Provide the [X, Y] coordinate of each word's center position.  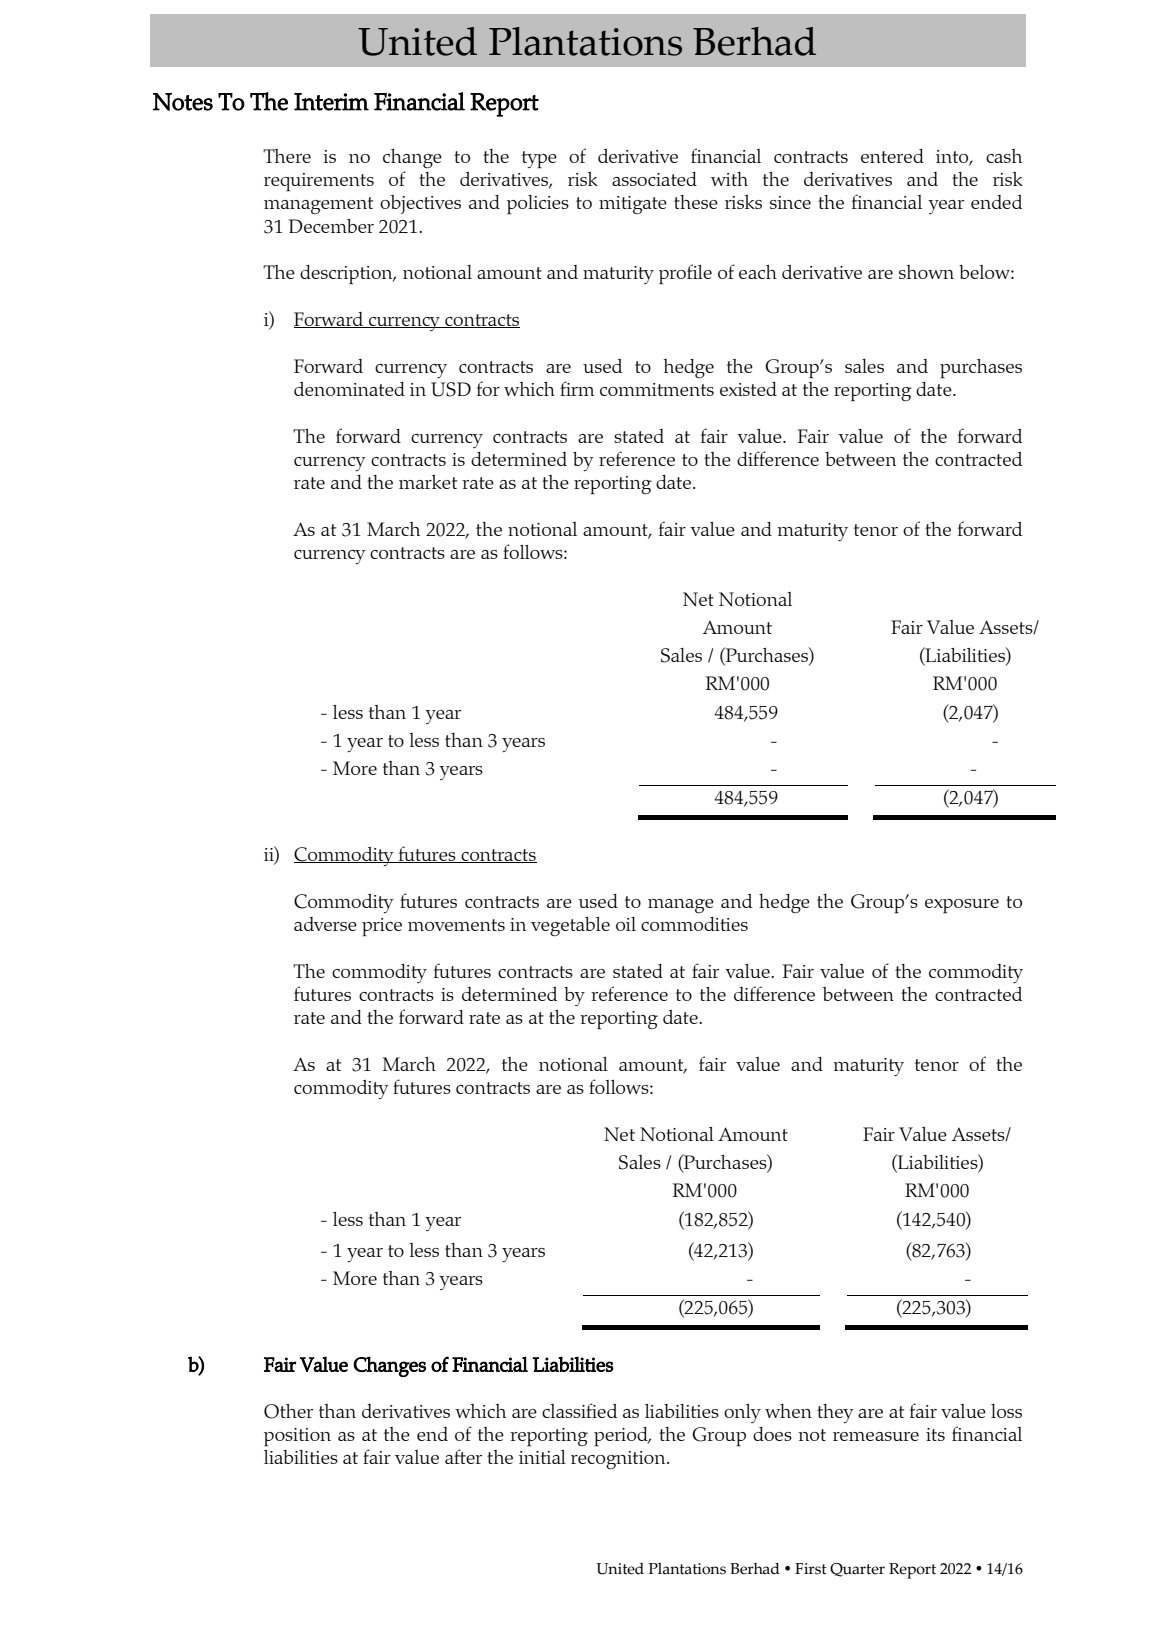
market [428, 482]
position [297, 1437]
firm [577, 388]
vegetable [570, 926]
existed [748, 389]
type [539, 159]
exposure [962, 906]
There [287, 156]
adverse [325, 924]
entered [892, 156]
